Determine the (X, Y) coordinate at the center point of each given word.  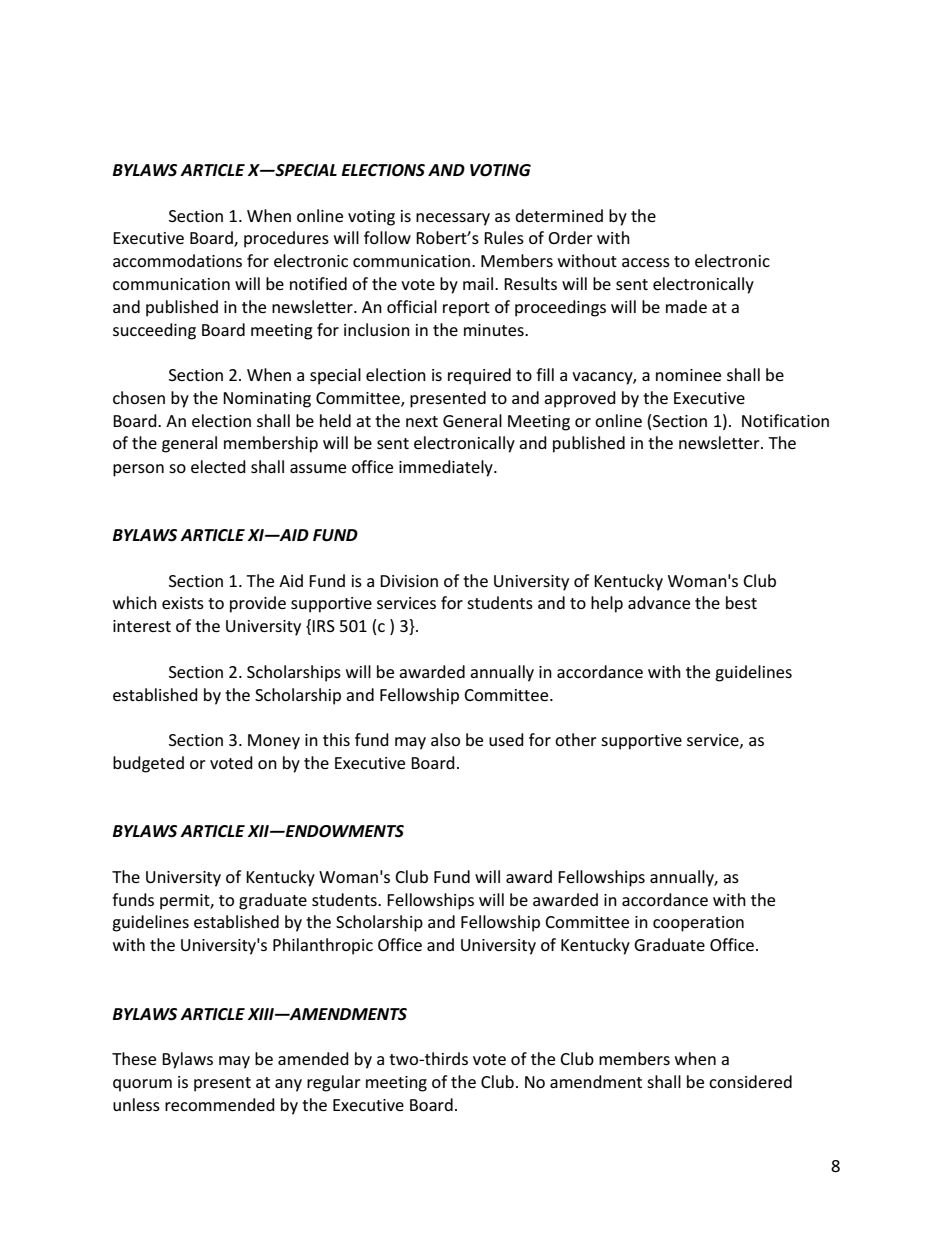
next (422, 421)
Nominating (267, 400)
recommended (220, 1104)
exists (183, 603)
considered (750, 1081)
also (445, 739)
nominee (688, 375)
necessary (453, 219)
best (741, 602)
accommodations (177, 260)
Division (409, 581)
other (576, 739)
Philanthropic (323, 946)
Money (274, 742)
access (646, 262)
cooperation (698, 924)
